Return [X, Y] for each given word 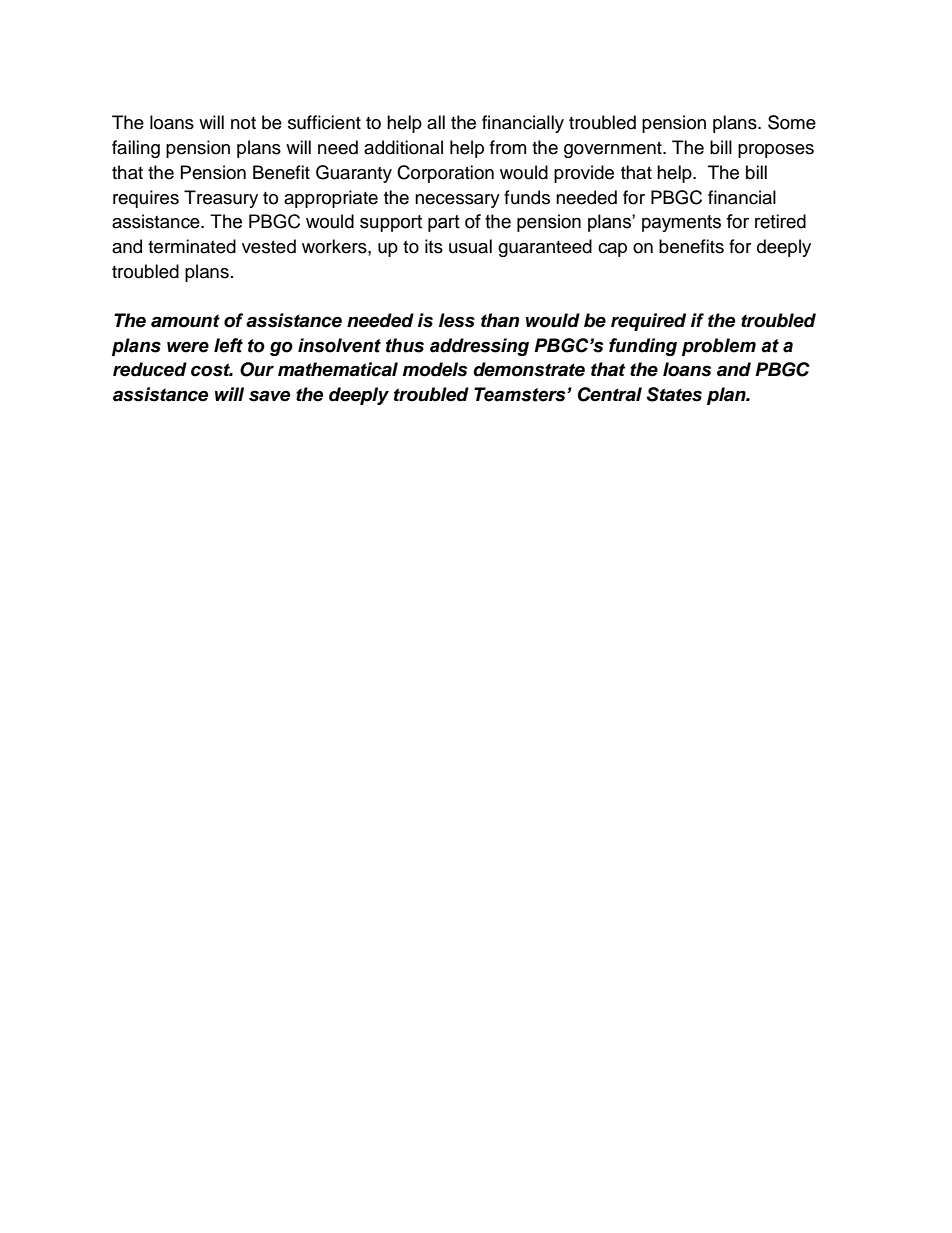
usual [470, 246]
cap [612, 250]
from [508, 147]
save [269, 396]
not [243, 123]
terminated [192, 246]
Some [792, 122]
